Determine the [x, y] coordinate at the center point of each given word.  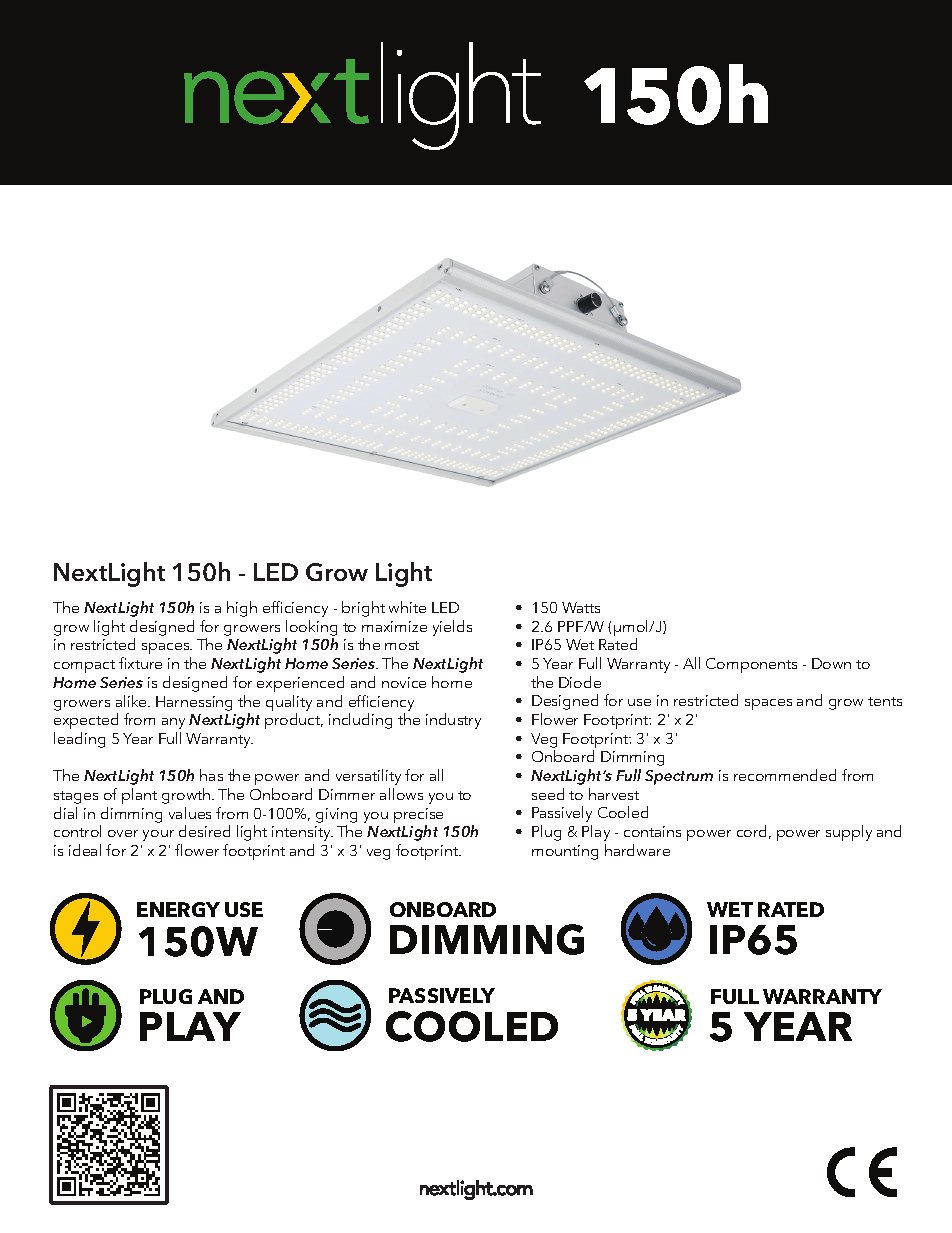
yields [452, 628]
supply [849, 833]
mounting [565, 852]
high [242, 609]
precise [418, 815]
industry [453, 721]
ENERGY [178, 909]
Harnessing [194, 703]
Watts [581, 607]
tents [885, 701]
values [190, 813]
